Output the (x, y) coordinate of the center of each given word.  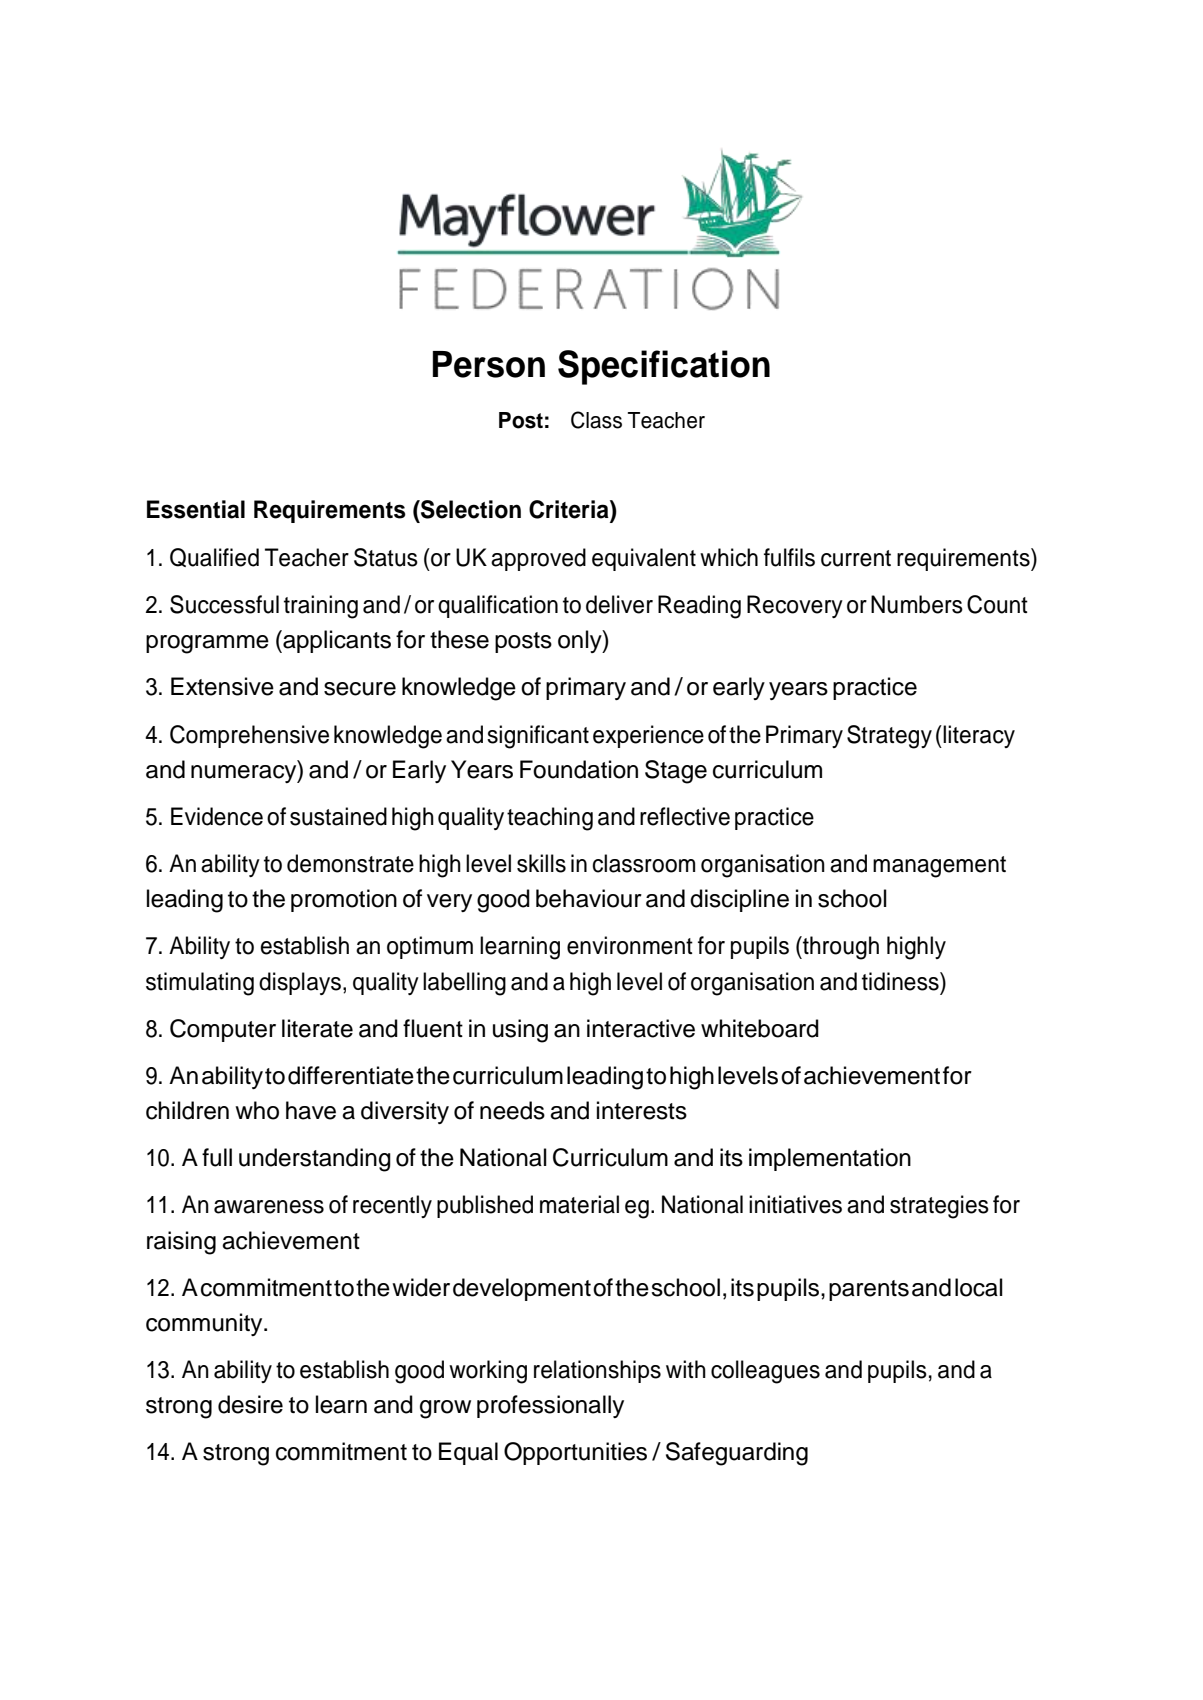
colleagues (765, 1372)
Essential (196, 509)
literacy (978, 736)
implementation (830, 1159)
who (257, 1110)
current (856, 558)
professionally (550, 1406)
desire (250, 1404)
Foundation (579, 769)
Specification (664, 367)
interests (642, 1110)
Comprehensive (249, 736)
